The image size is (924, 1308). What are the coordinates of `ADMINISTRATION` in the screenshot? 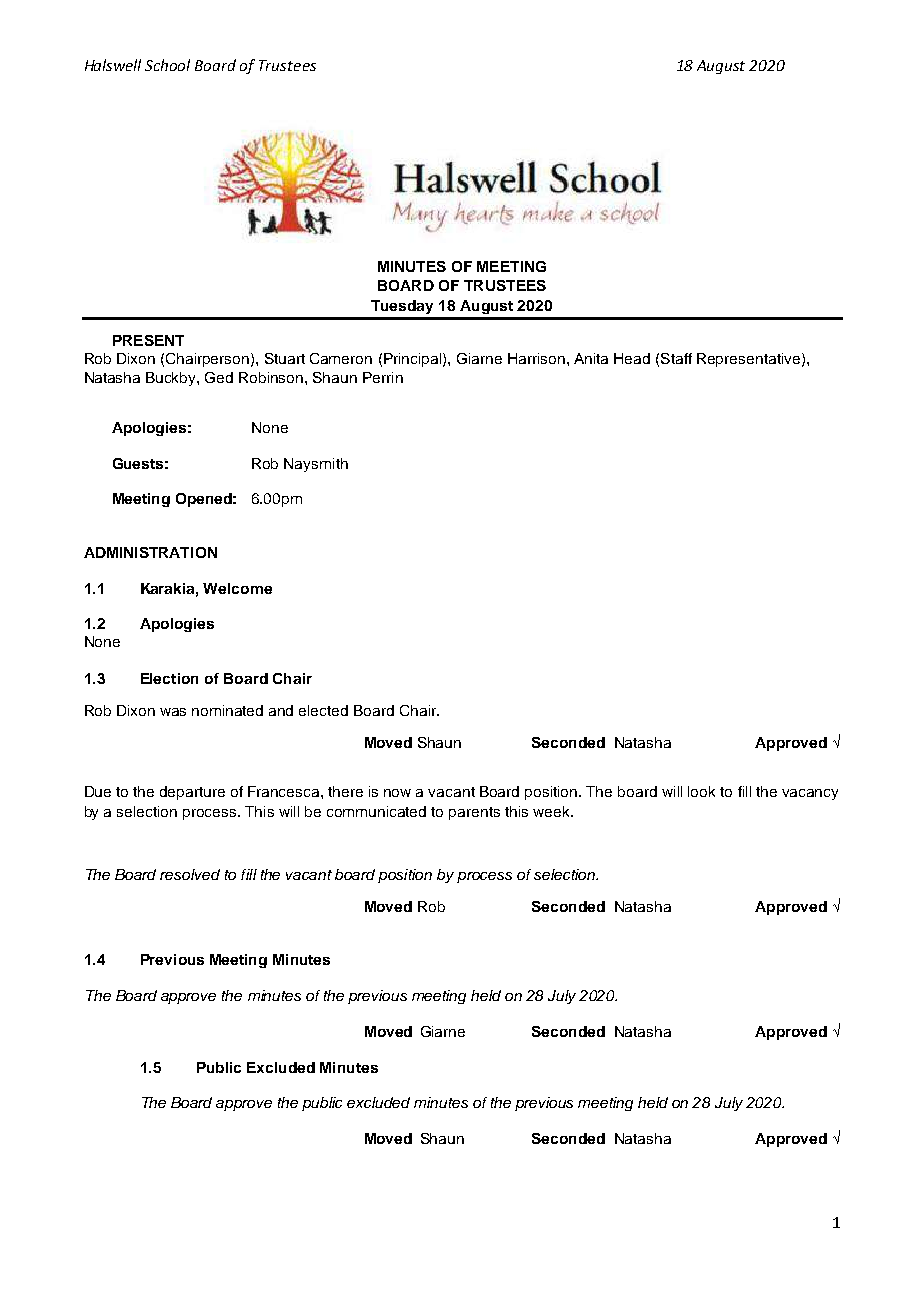 It's located at (150, 552).
